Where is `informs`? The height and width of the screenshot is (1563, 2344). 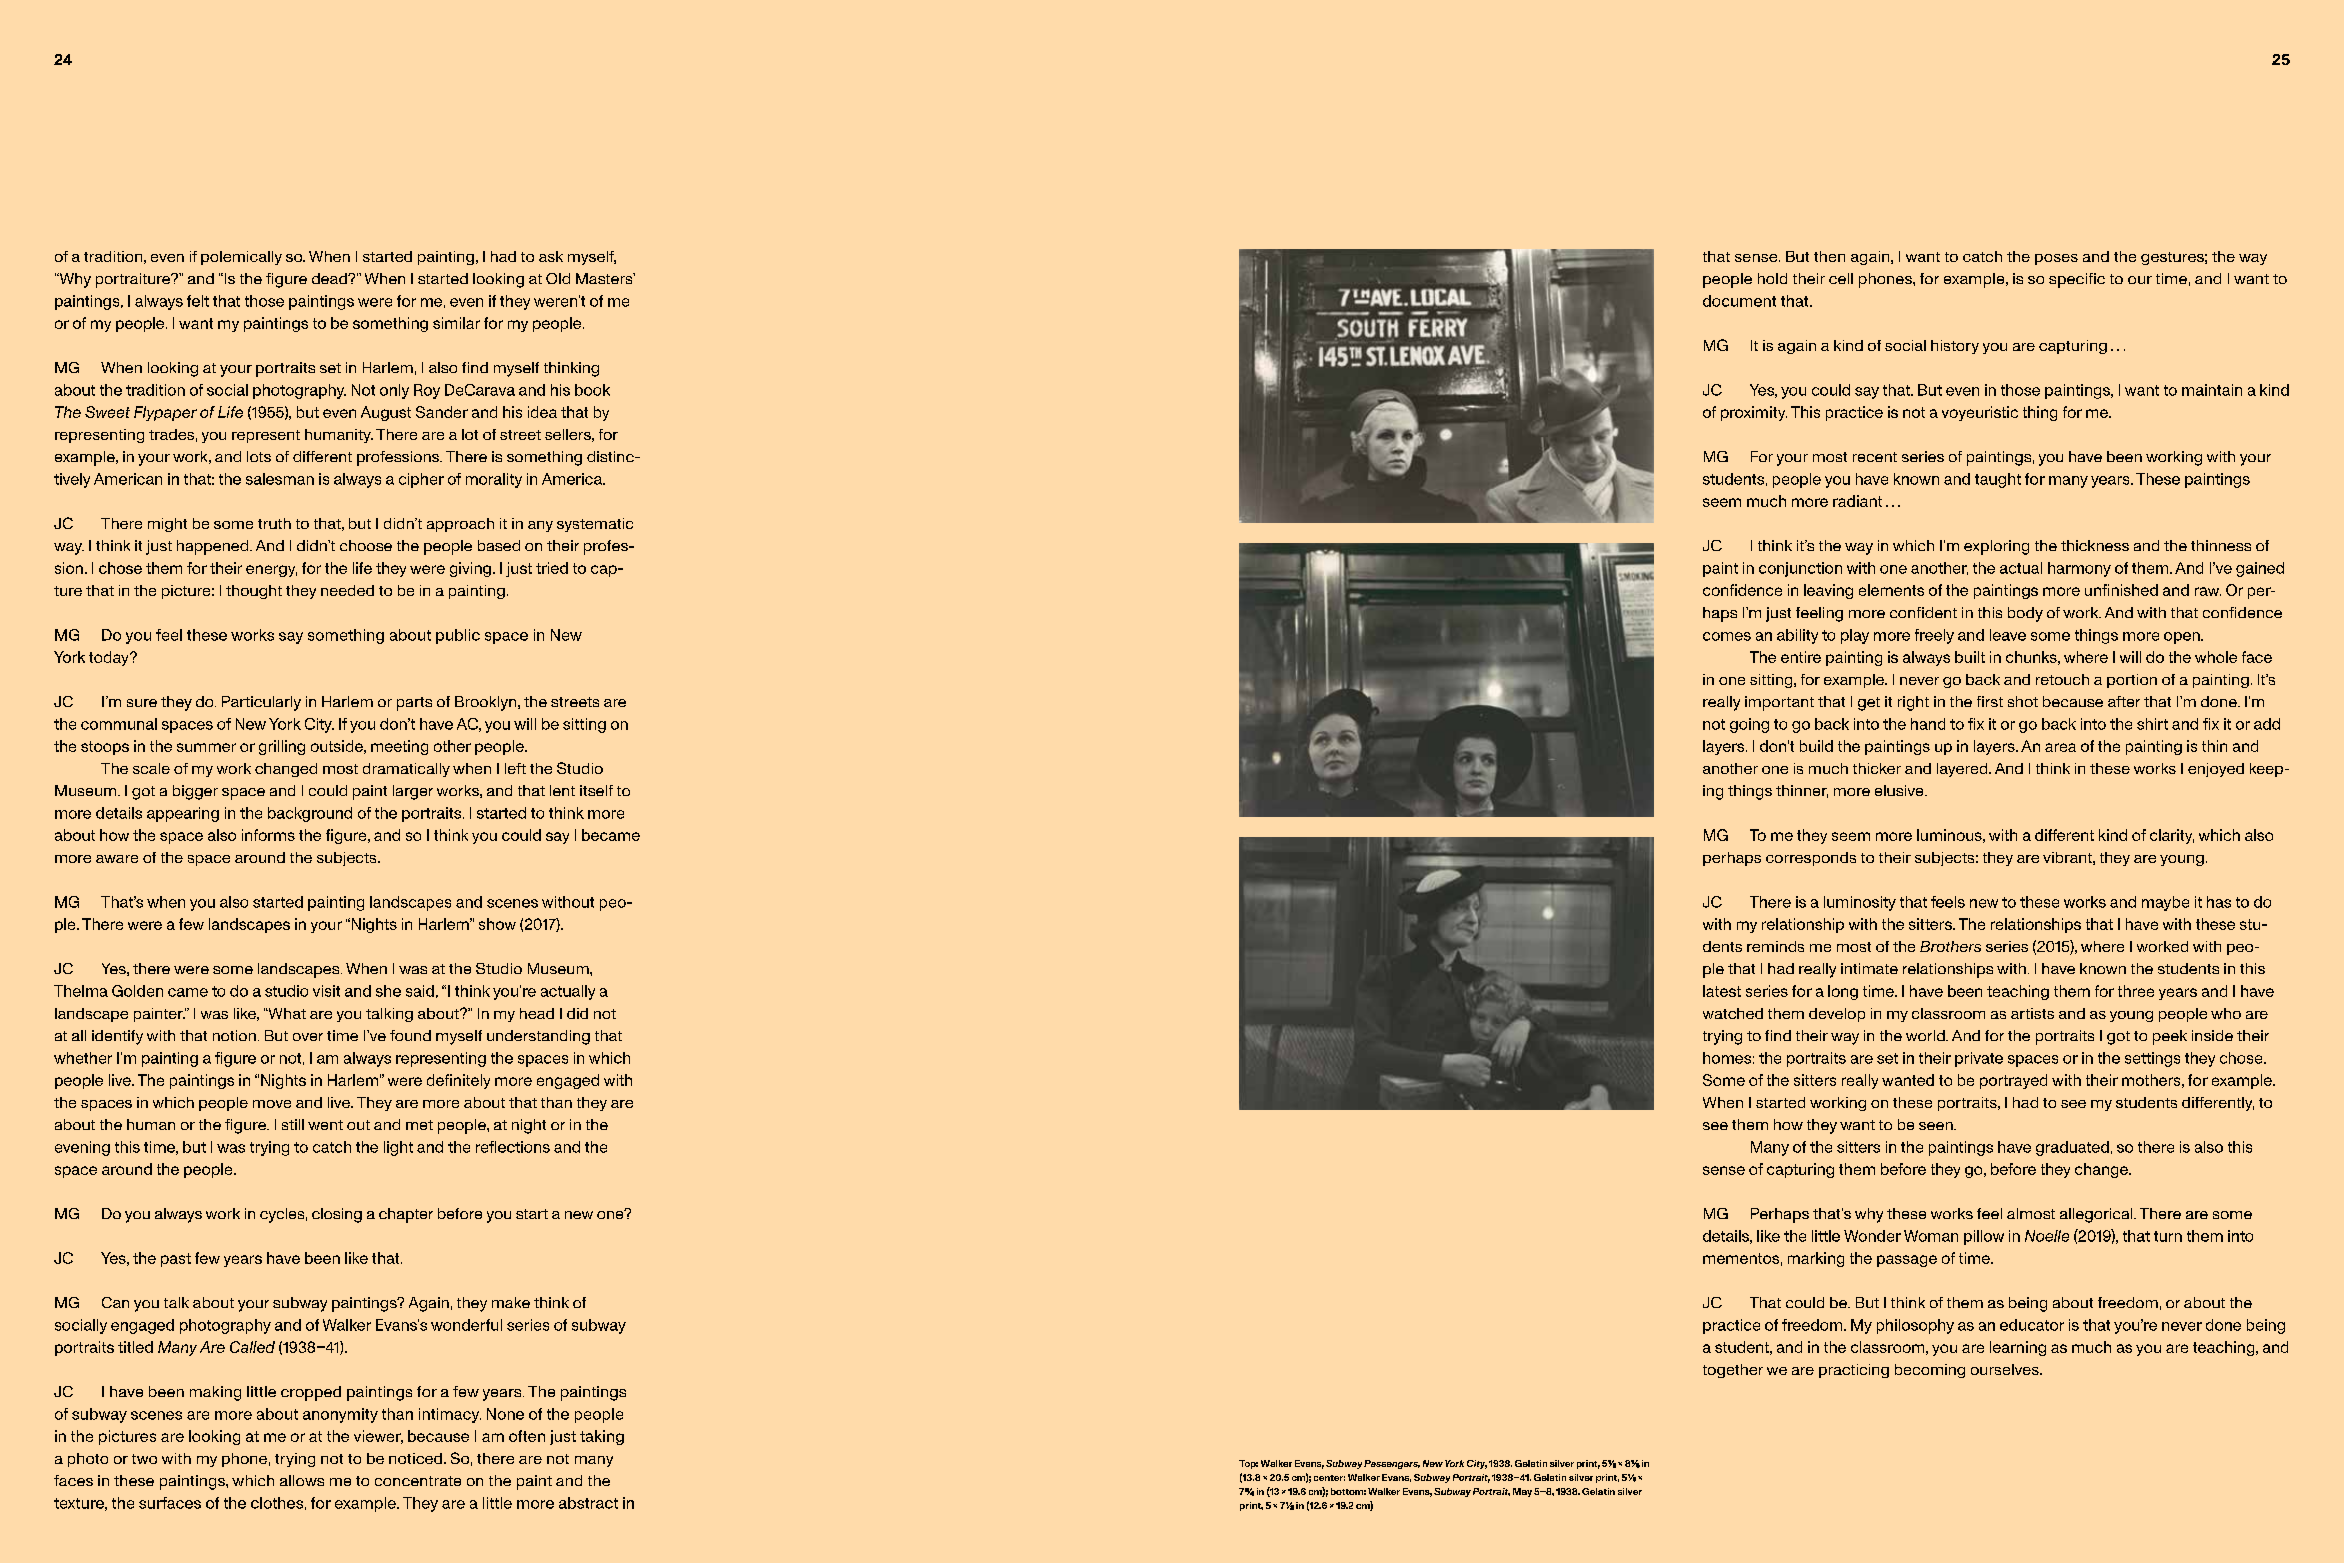 informs is located at coordinates (268, 835).
